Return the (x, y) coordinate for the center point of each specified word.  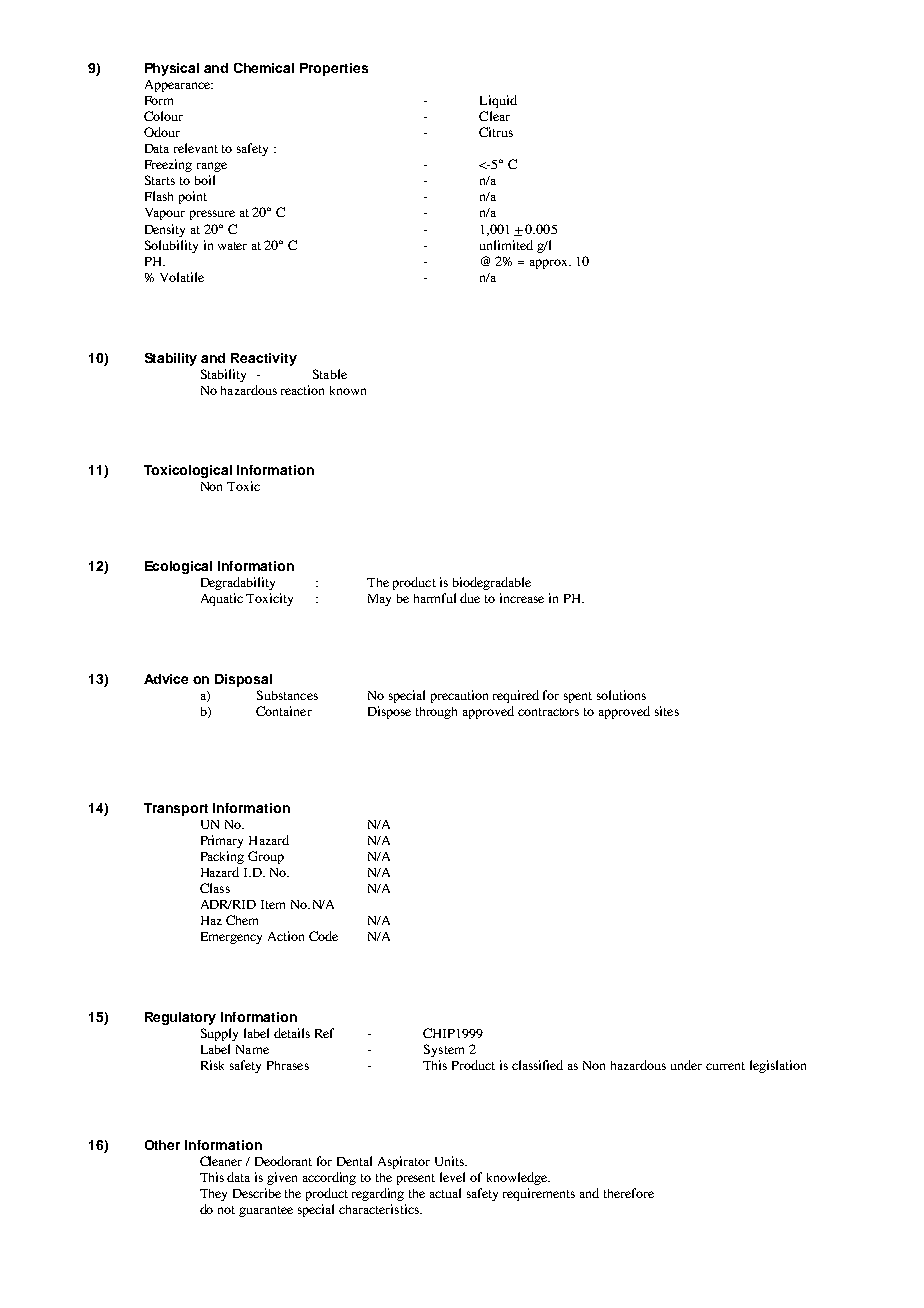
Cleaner (221, 1161)
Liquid (498, 101)
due (470, 598)
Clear (494, 116)
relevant (196, 148)
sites (667, 711)
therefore (629, 1193)
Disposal (243, 680)
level (452, 1177)
